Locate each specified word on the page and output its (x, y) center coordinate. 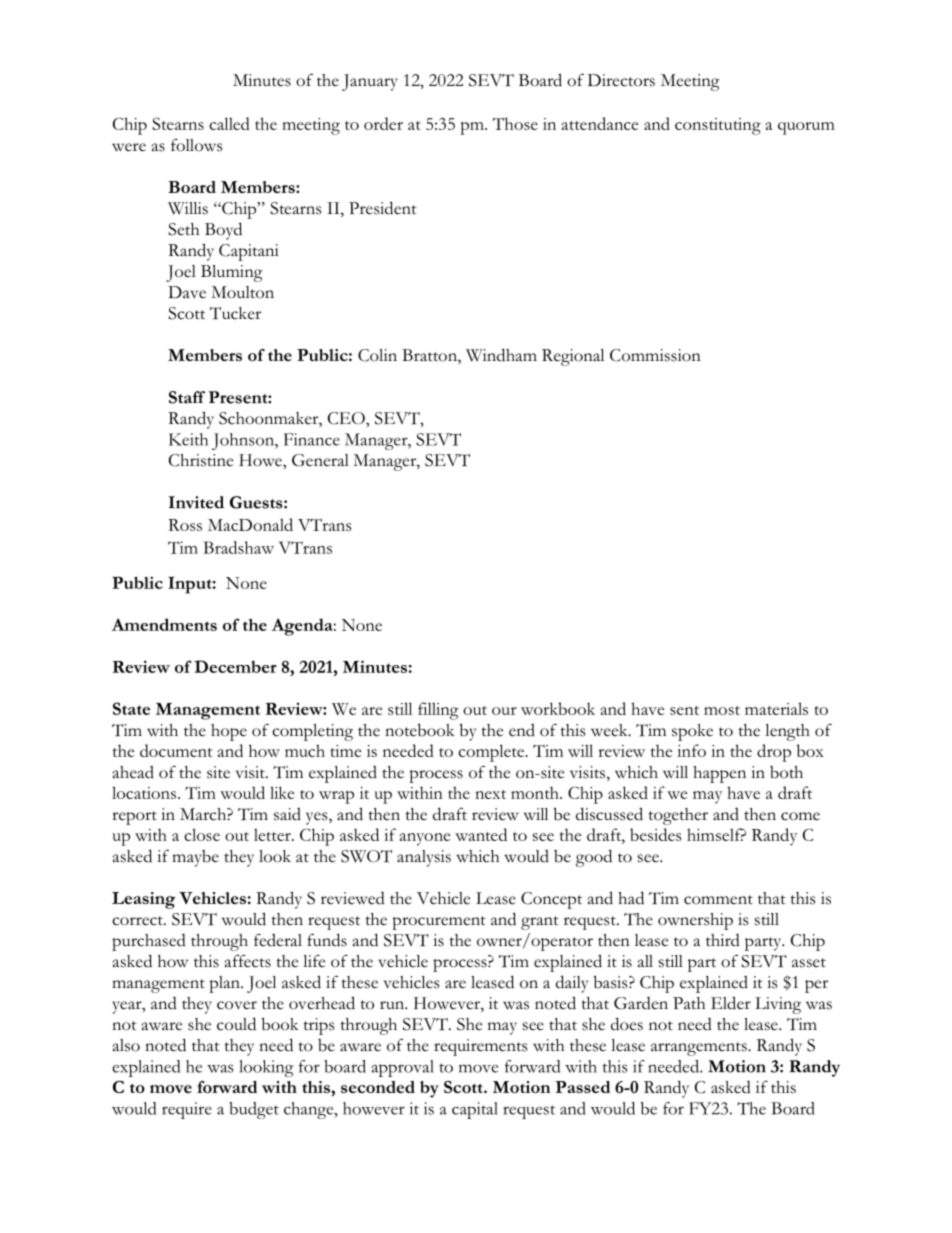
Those (515, 123)
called (229, 123)
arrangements (700, 1049)
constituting (718, 126)
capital (475, 1110)
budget (254, 1110)
